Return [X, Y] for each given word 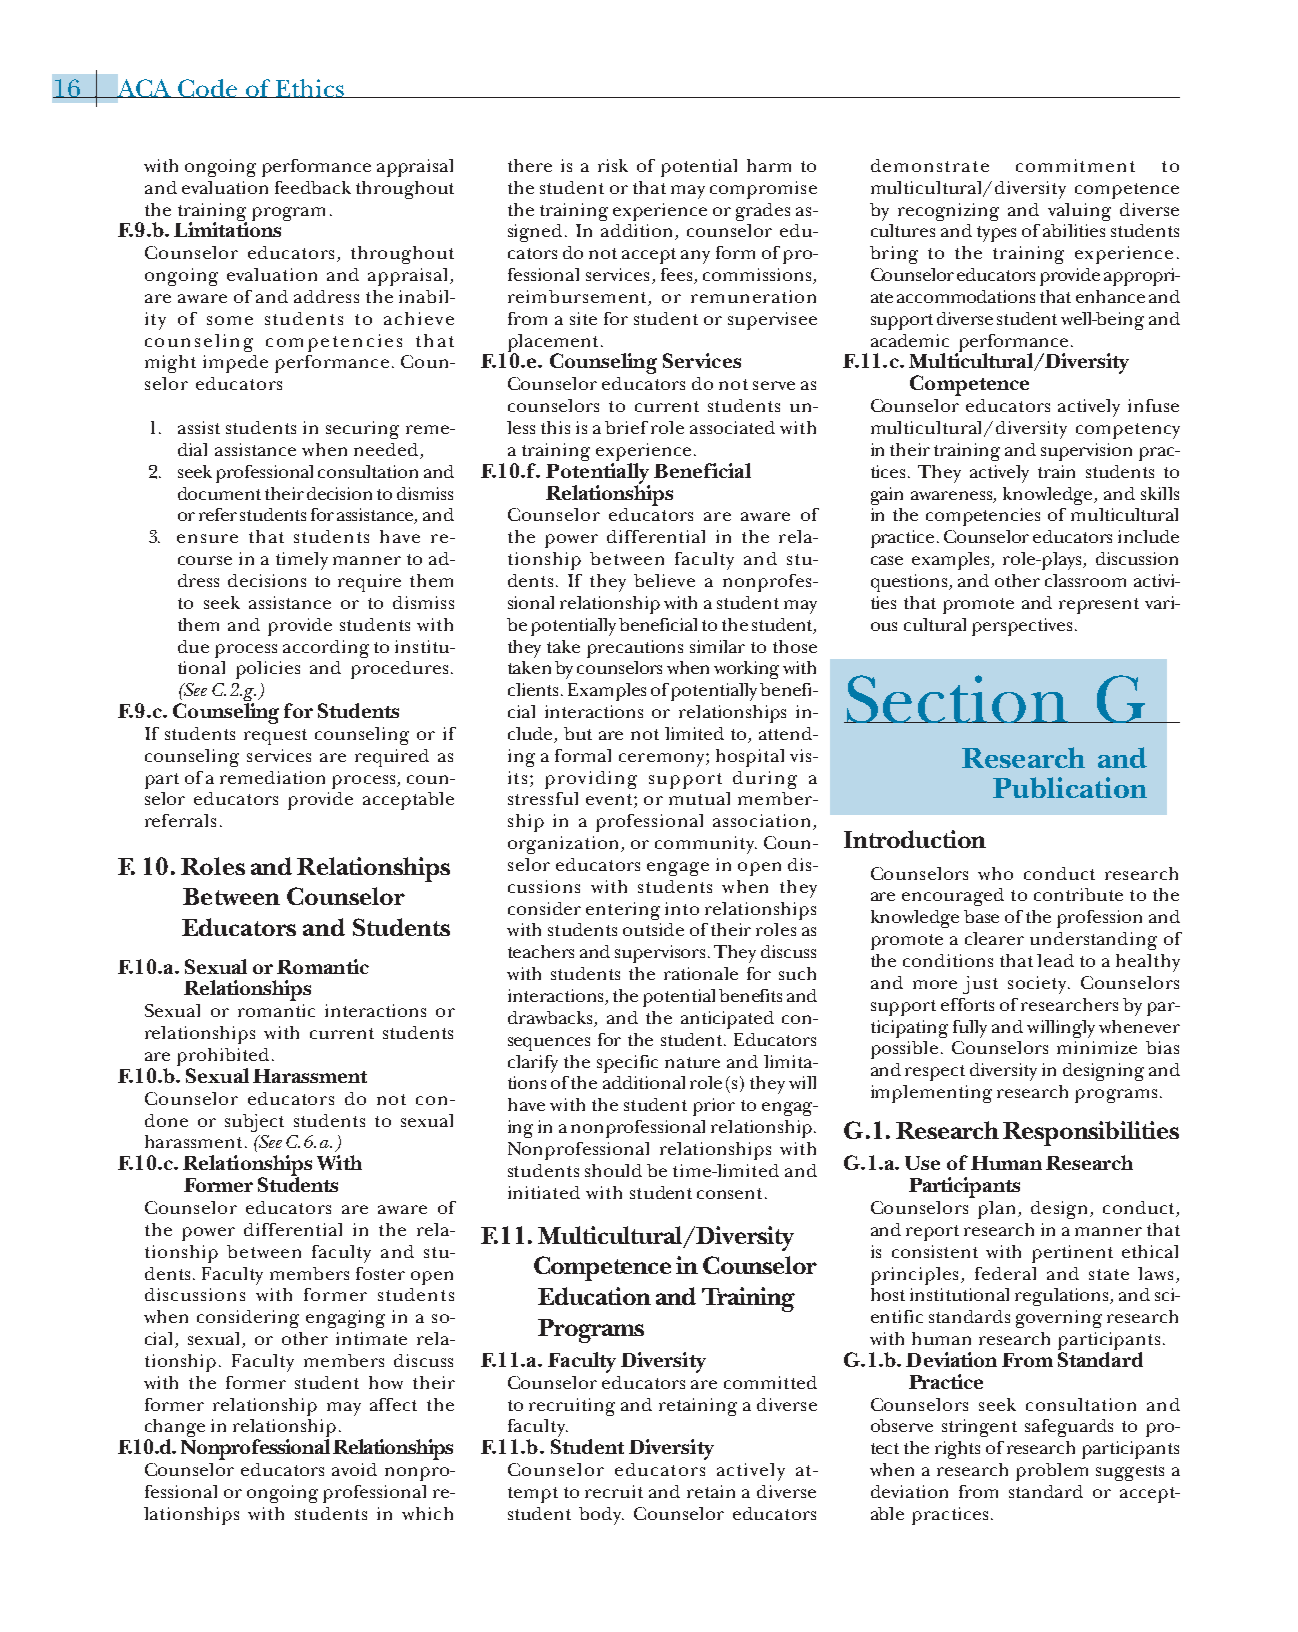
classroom [1085, 580]
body [601, 1516]
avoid [354, 1469]
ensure [207, 538]
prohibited [223, 1058]
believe [664, 580]
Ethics [309, 88]
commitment [1075, 165]
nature [692, 1062]
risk [613, 165]
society [1039, 985]
